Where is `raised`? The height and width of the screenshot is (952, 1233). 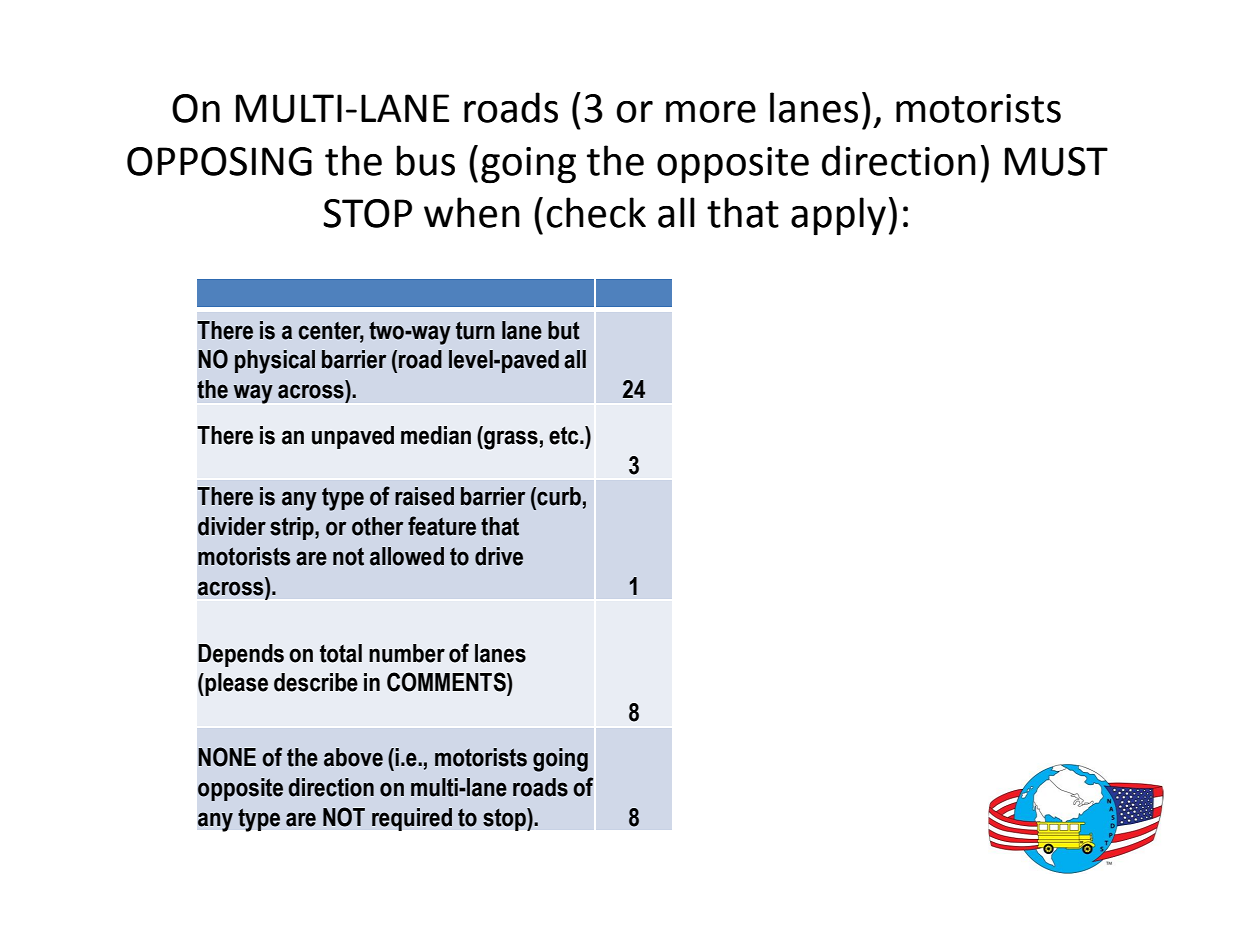
raised is located at coordinates (424, 496).
